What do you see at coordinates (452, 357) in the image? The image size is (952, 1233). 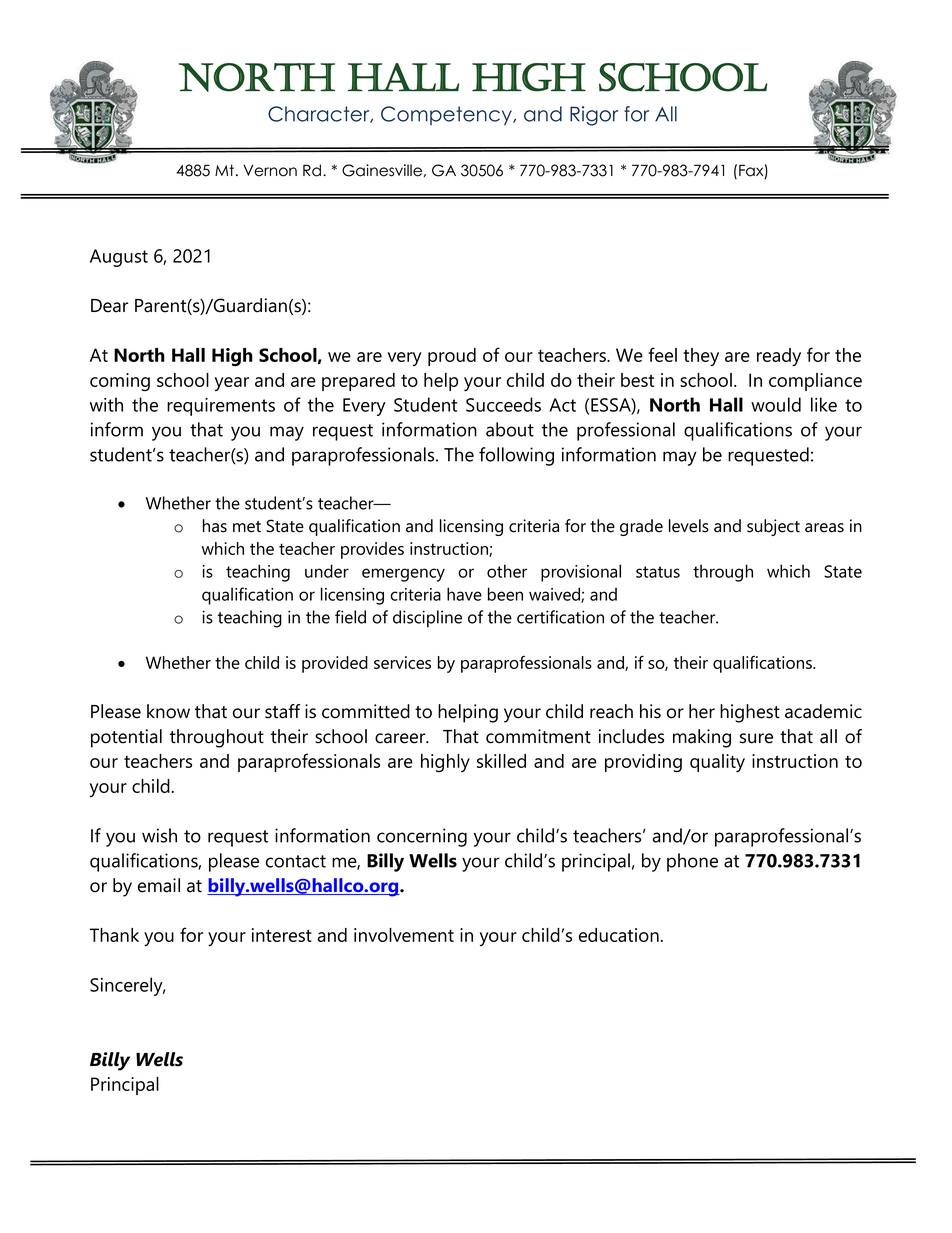 I see `proud` at bounding box center [452, 357].
